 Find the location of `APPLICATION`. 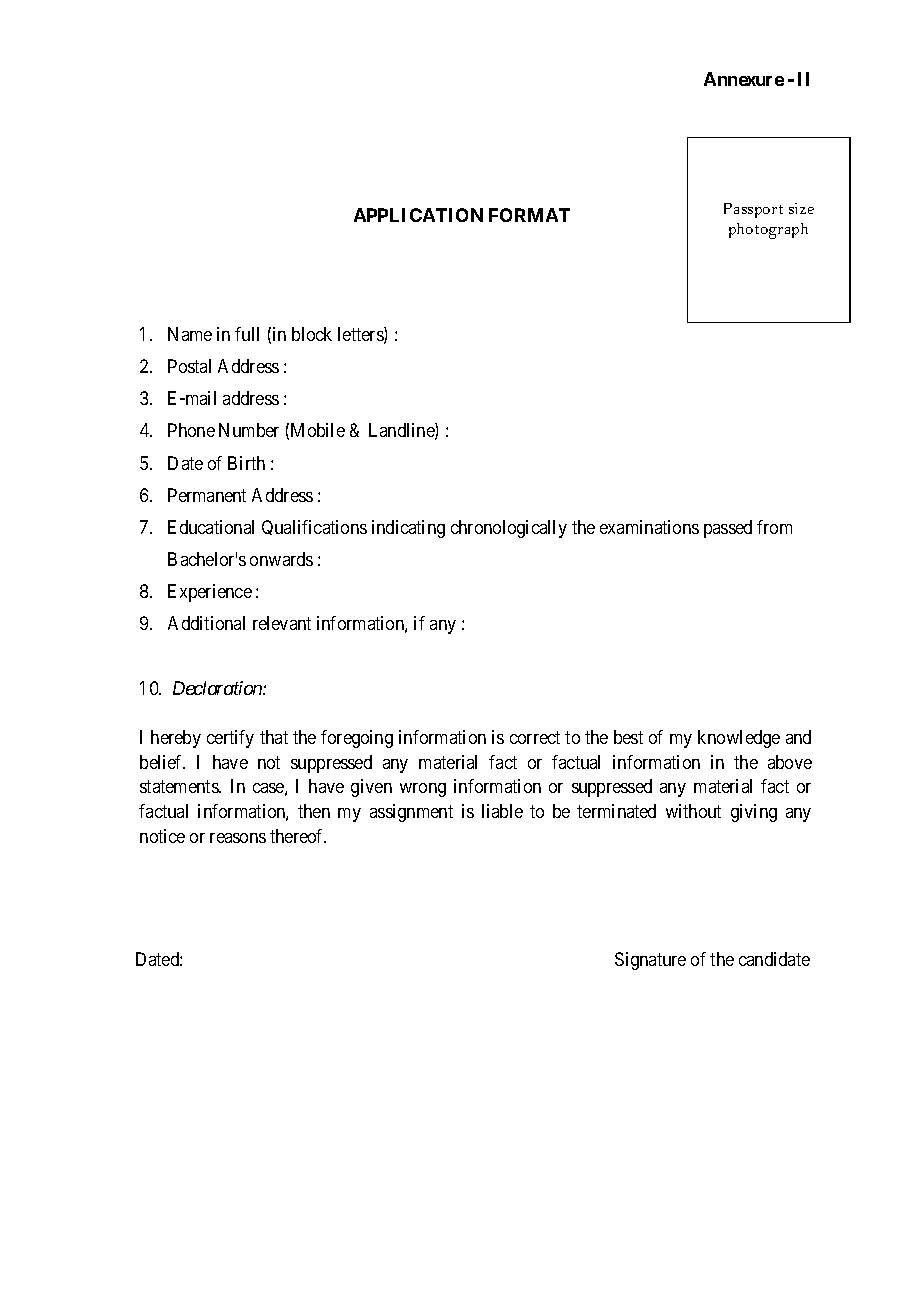

APPLICATION is located at coordinates (418, 215).
